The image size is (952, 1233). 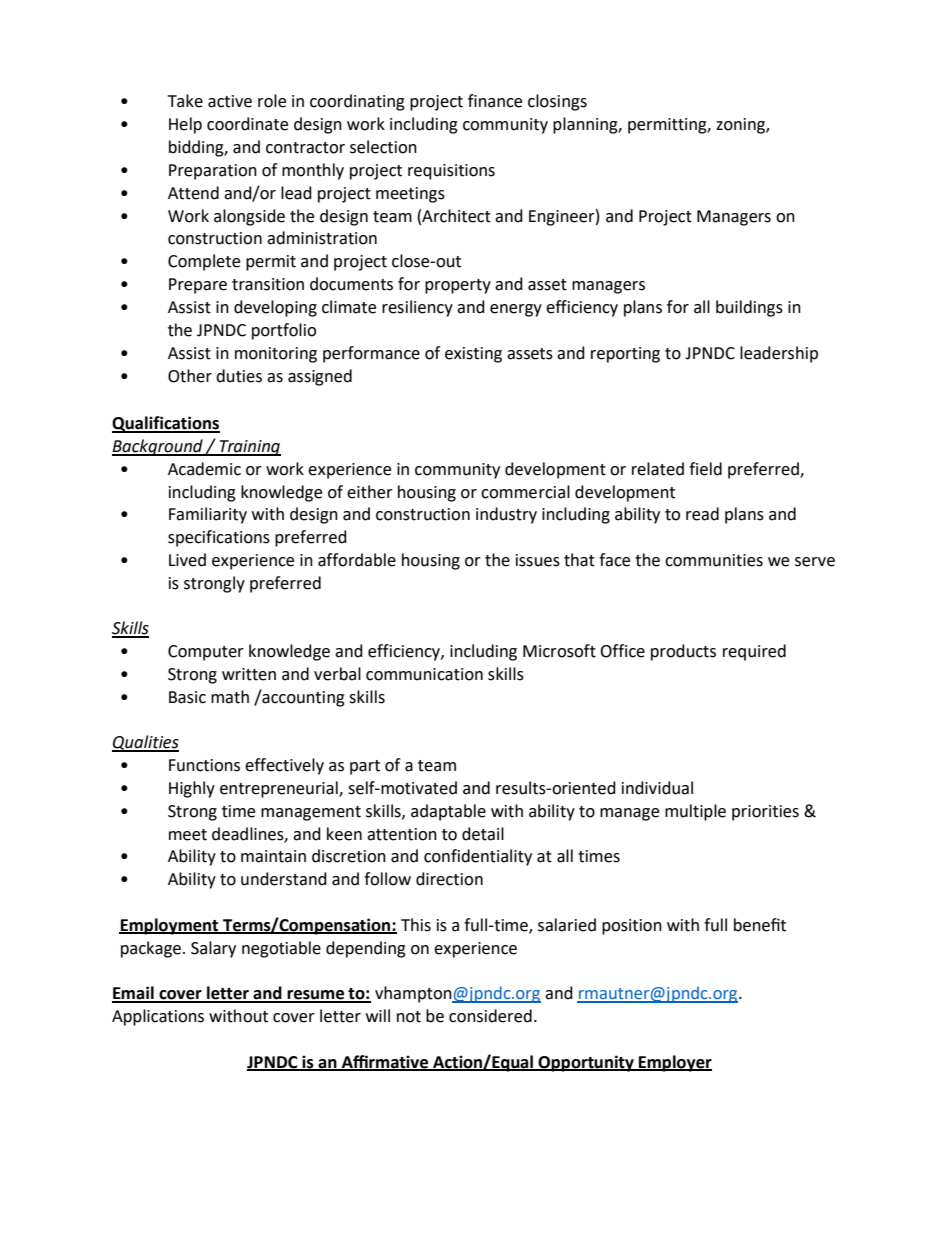 What do you see at coordinates (495, 101) in the document?
I see `finance` at bounding box center [495, 101].
